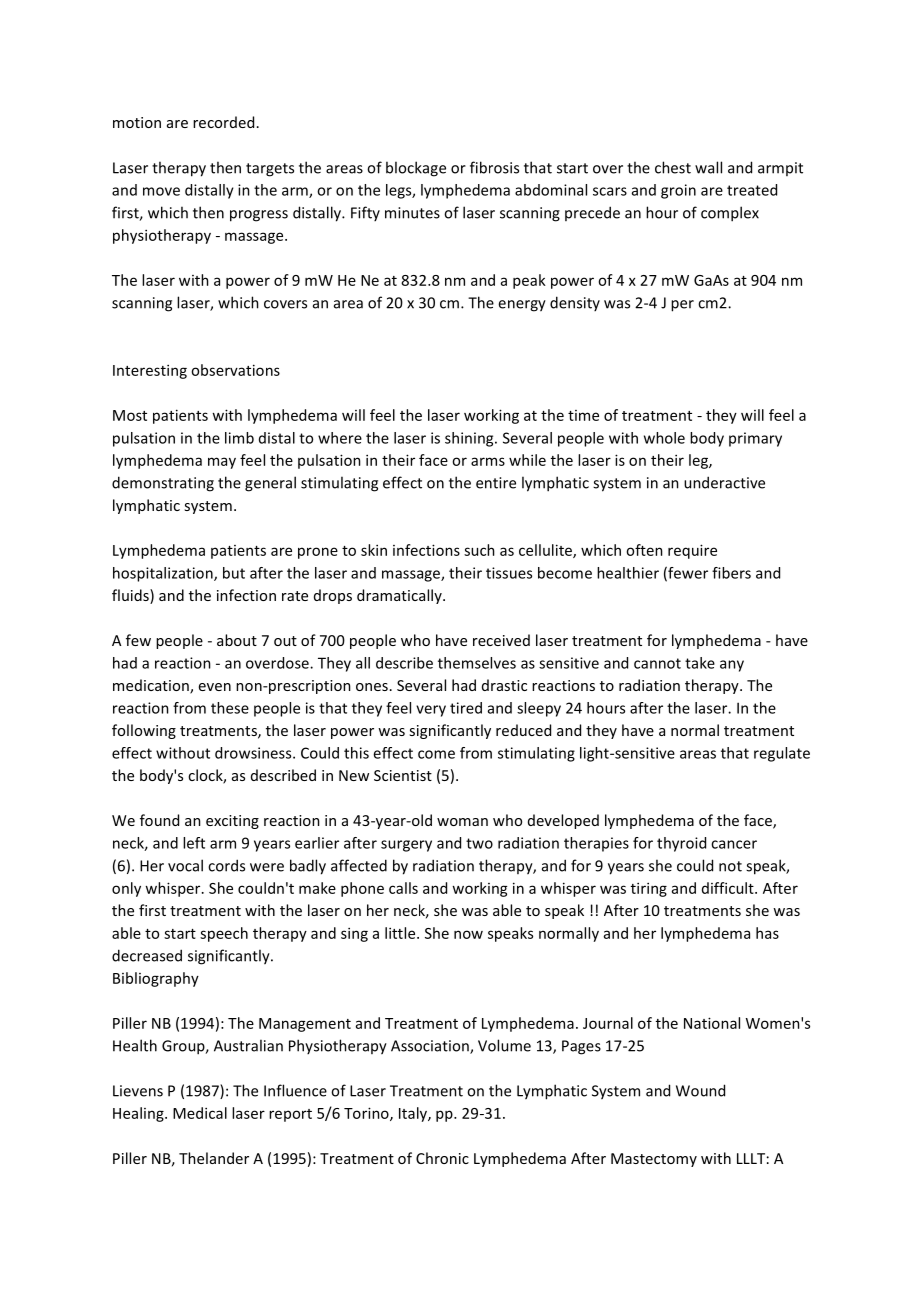 This screenshot has height=1308, width=924. Describe the element at coordinates (470, 439) in the screenshot. I see `shining` at that location.
